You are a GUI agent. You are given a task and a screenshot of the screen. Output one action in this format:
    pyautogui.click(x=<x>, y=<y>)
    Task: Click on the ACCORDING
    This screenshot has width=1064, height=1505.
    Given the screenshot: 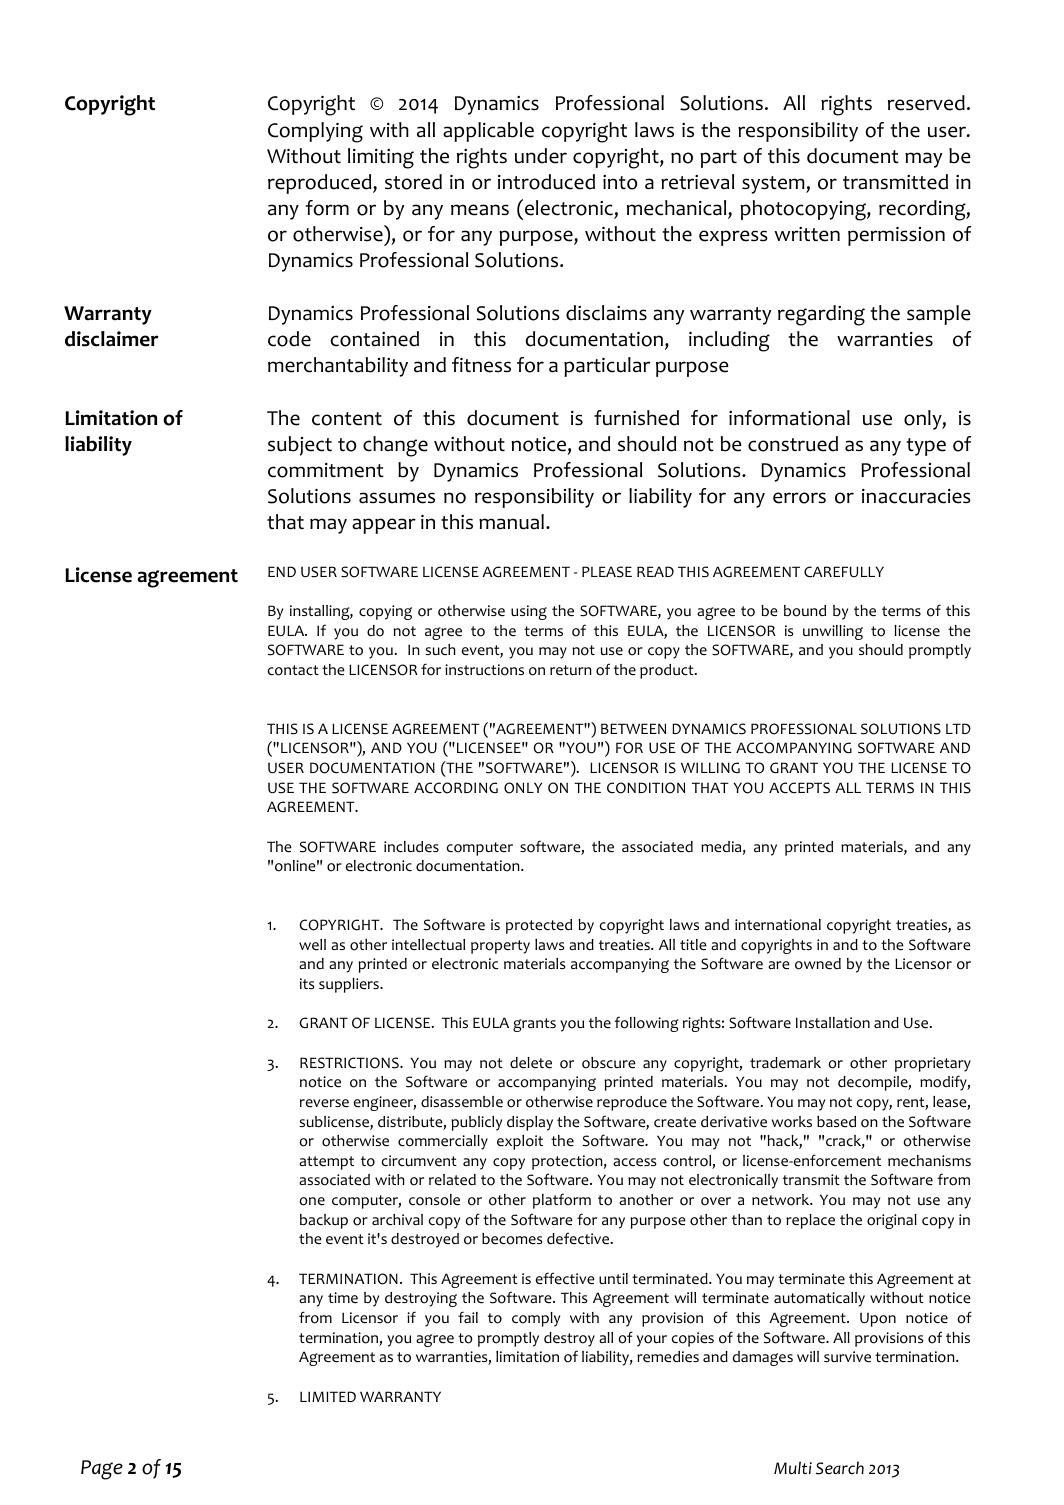 What is the action you would take?
    pyautogui.click(x=456, y=788)
